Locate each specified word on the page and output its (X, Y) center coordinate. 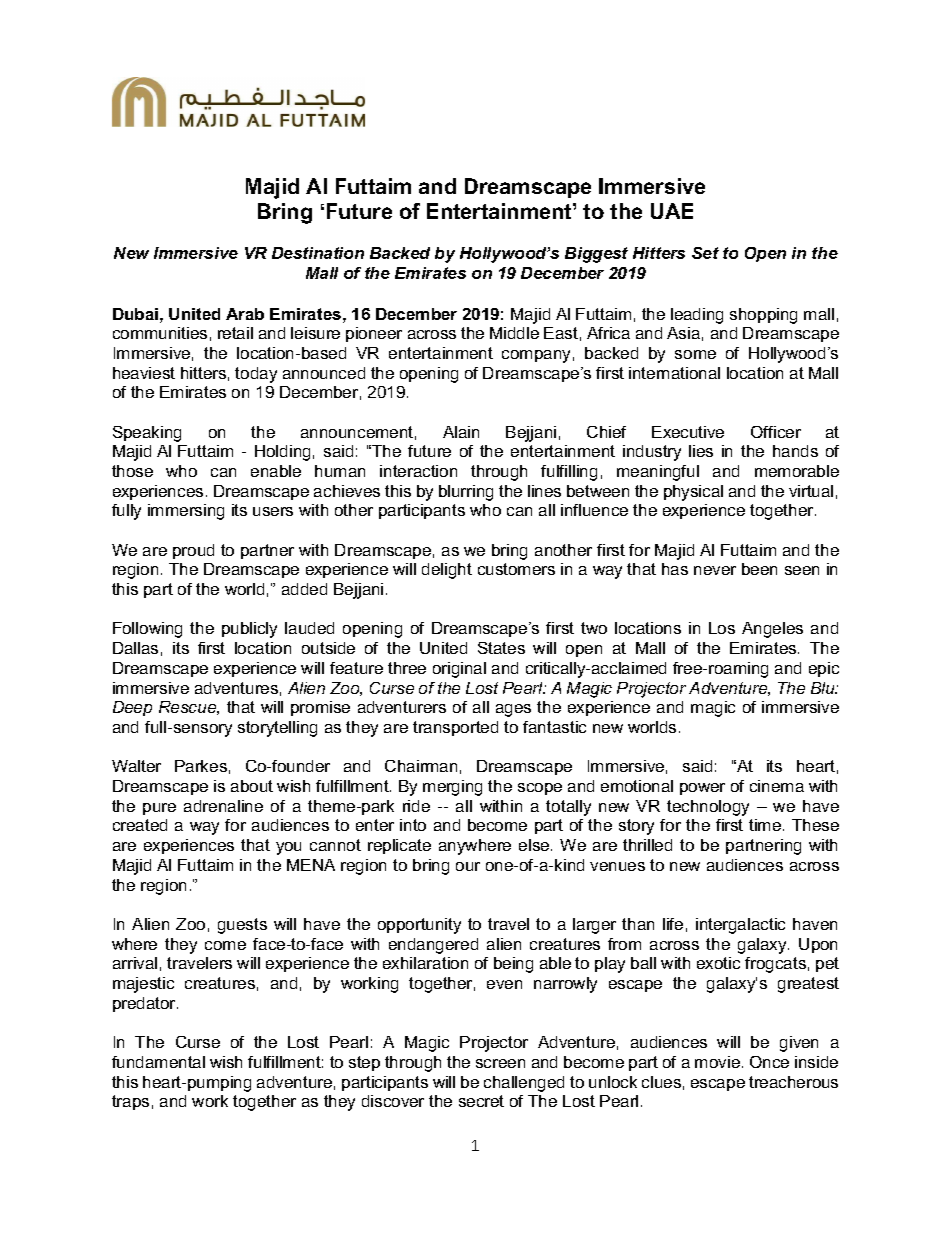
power (702, 789)
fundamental (158, 1062)
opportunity (419, 926)
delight (447, 571)
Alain (461, 432)
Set (705, 253)
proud (193, 551)
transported (455, 728)
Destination (318, 253)
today (256, 375)
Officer (776, 432)
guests (242, 926)
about (252, 786)
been (759, 569)
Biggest (596, 255)
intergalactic (740, 926)
